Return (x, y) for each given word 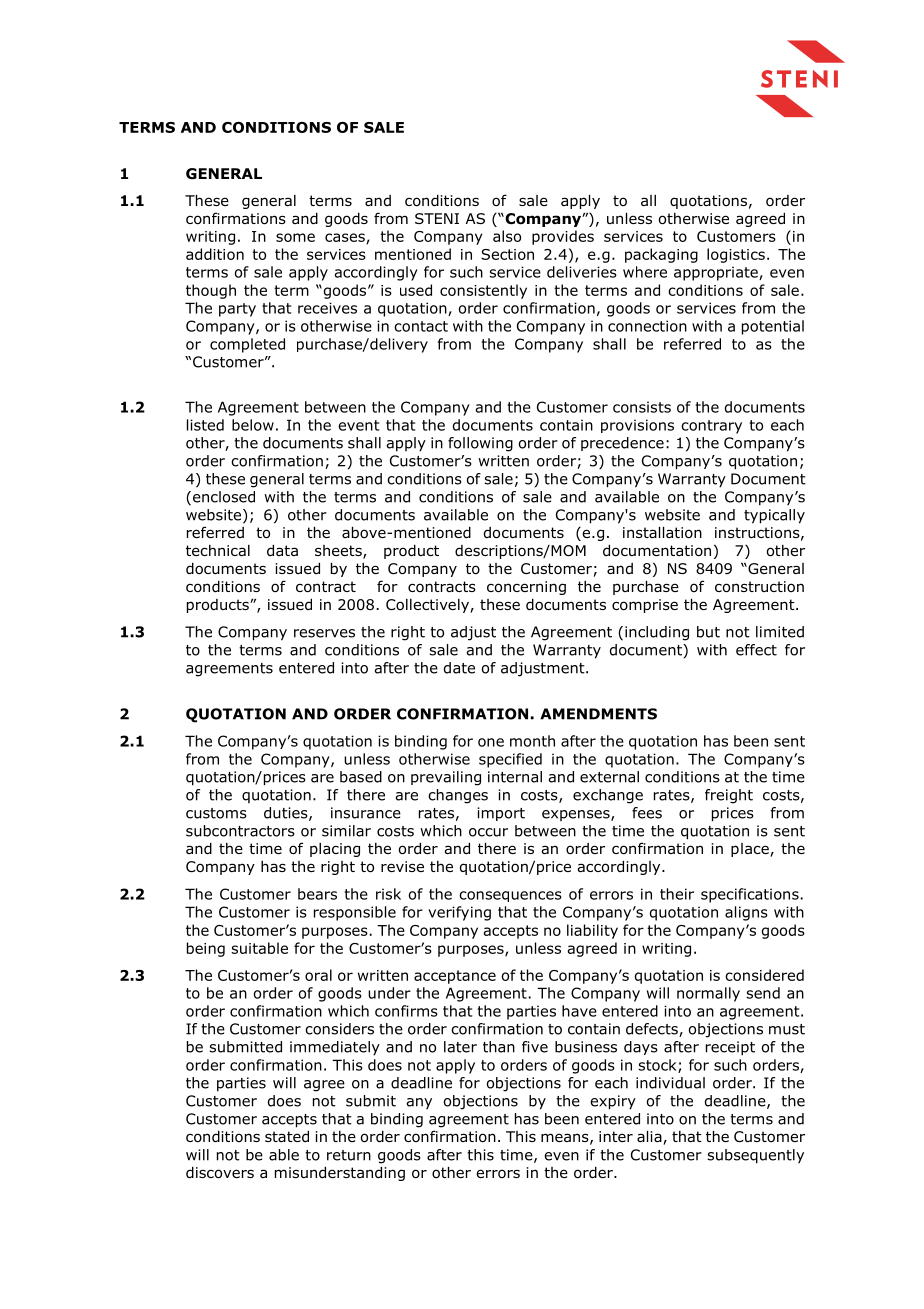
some (295, 237)
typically (774, 516)
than (499, 1047)
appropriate (717, 273)
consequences (510, 896)
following (480, 444)
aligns (746, 913)
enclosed (222, 498)
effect (756, 650)
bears (317, 894)
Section (507, 254)
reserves (324, 633)
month (532, 741)
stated (287, 1136)
